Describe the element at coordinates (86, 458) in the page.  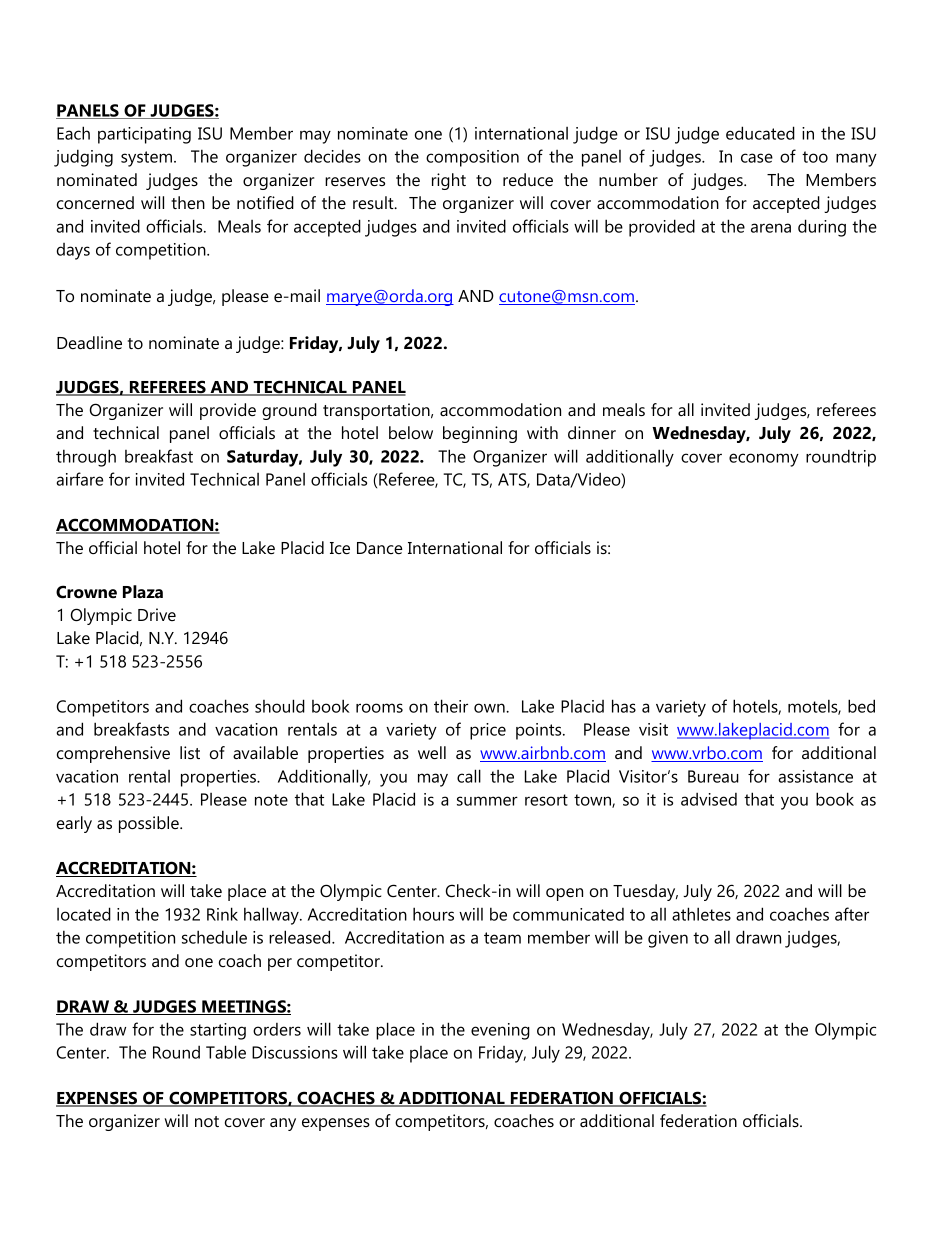
I see `through` at that location.
